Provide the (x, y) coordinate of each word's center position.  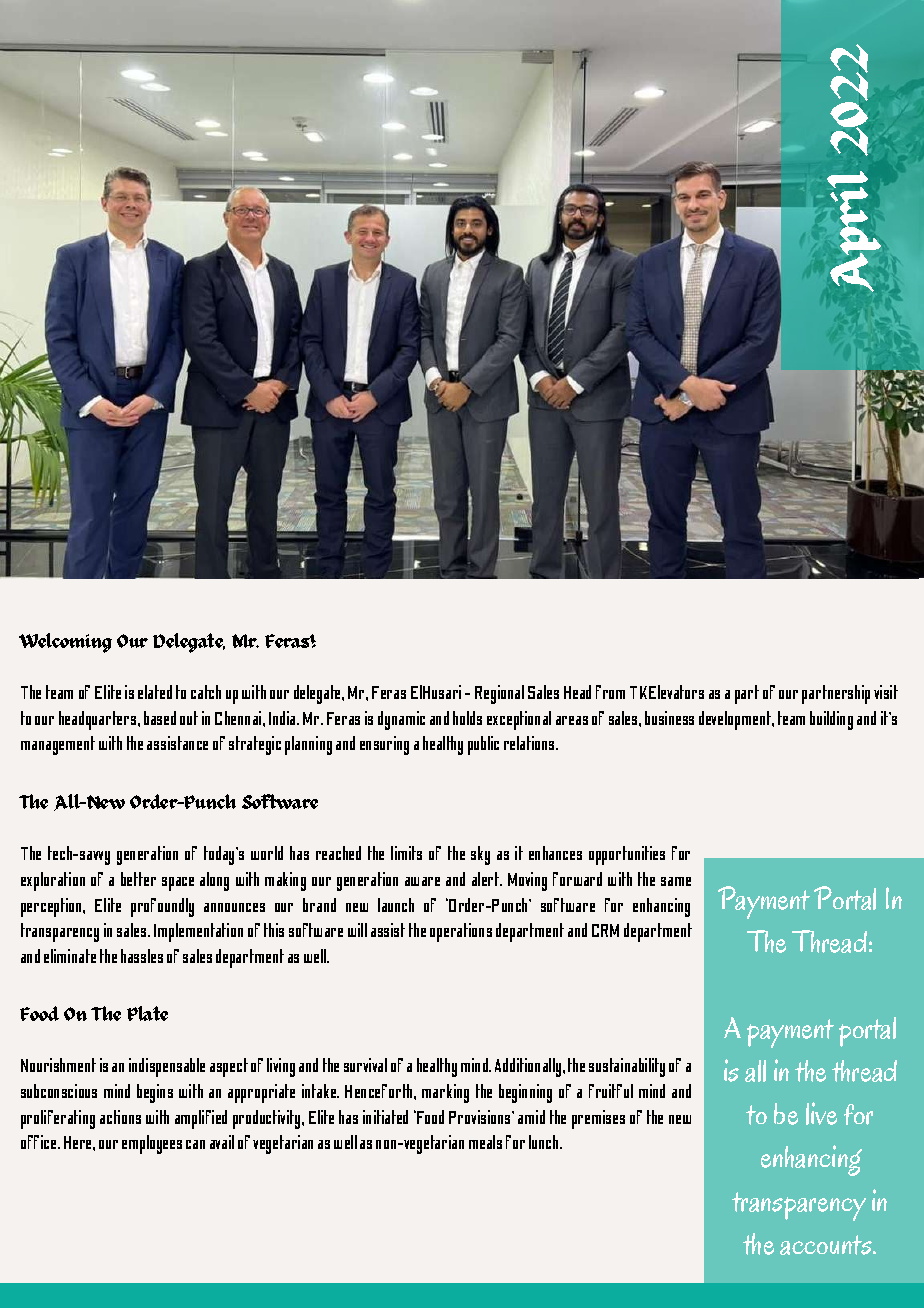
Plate (147, 1013)
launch (396, 905)
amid (531, 1117)
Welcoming (65, 643)
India (283, 718)
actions (120, 1117)
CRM (605, 930)
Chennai (239, 718)
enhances (555, 853)
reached (338, 853)
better (138, 879)
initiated (385, 1117)
